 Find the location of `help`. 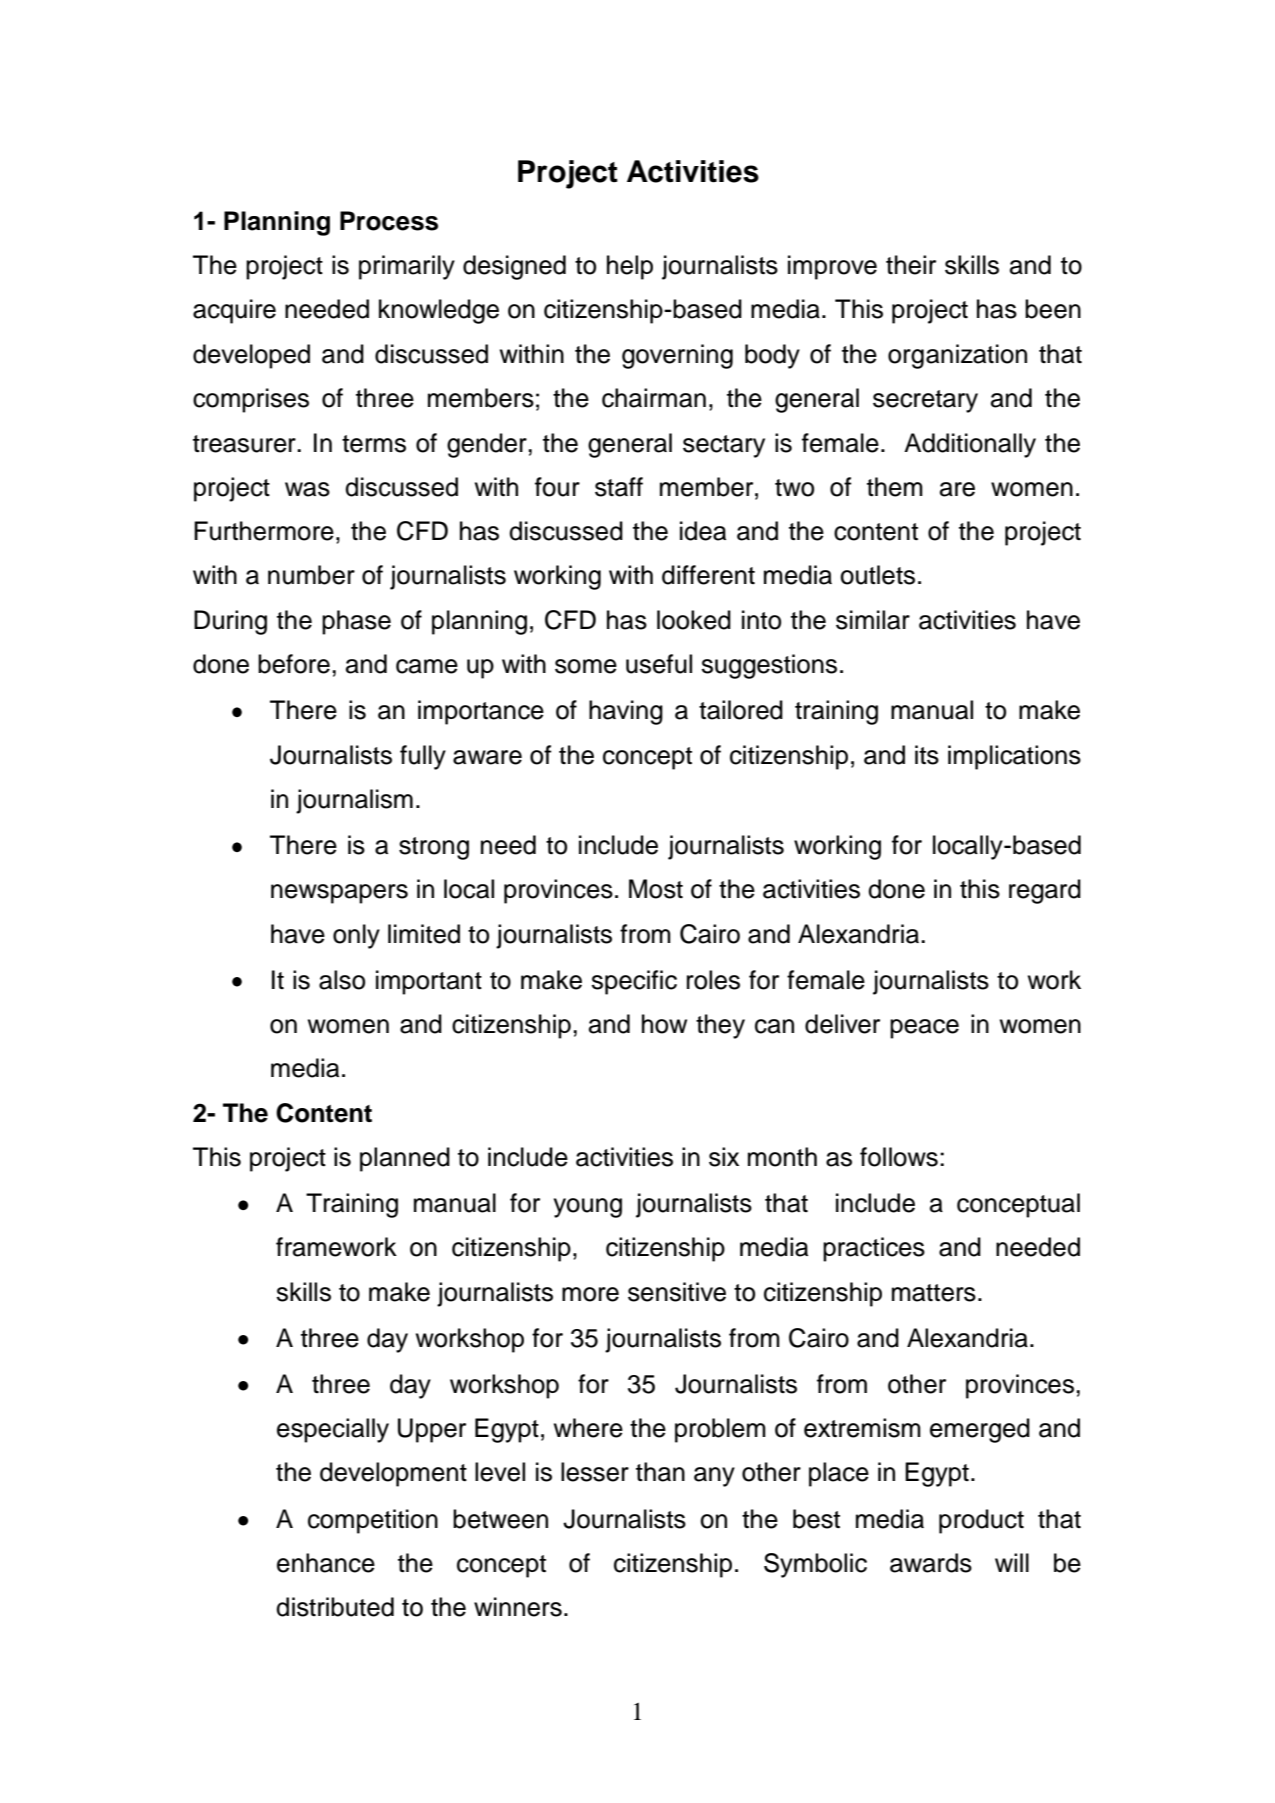

help is located at coordinates (630, 267).
